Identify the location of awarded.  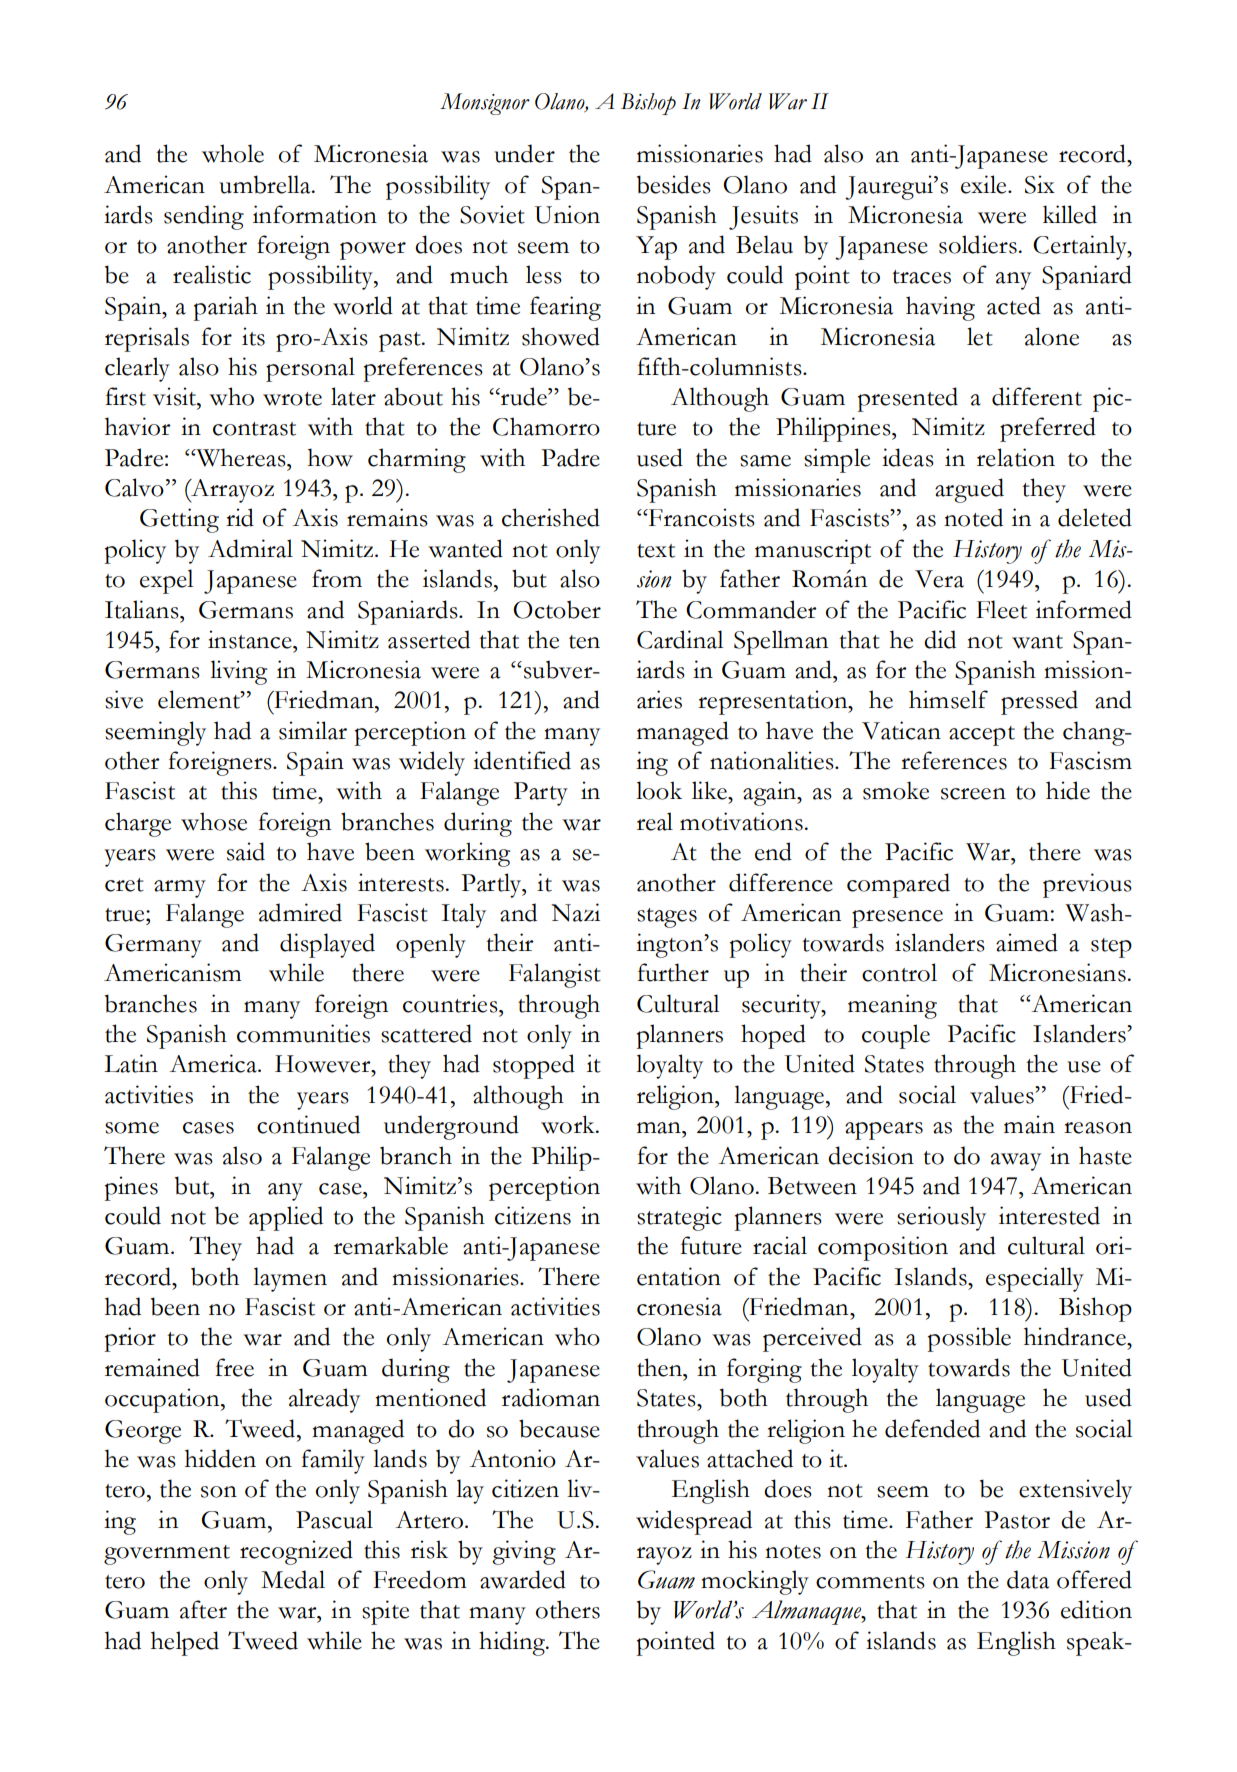
(523, 1579).
